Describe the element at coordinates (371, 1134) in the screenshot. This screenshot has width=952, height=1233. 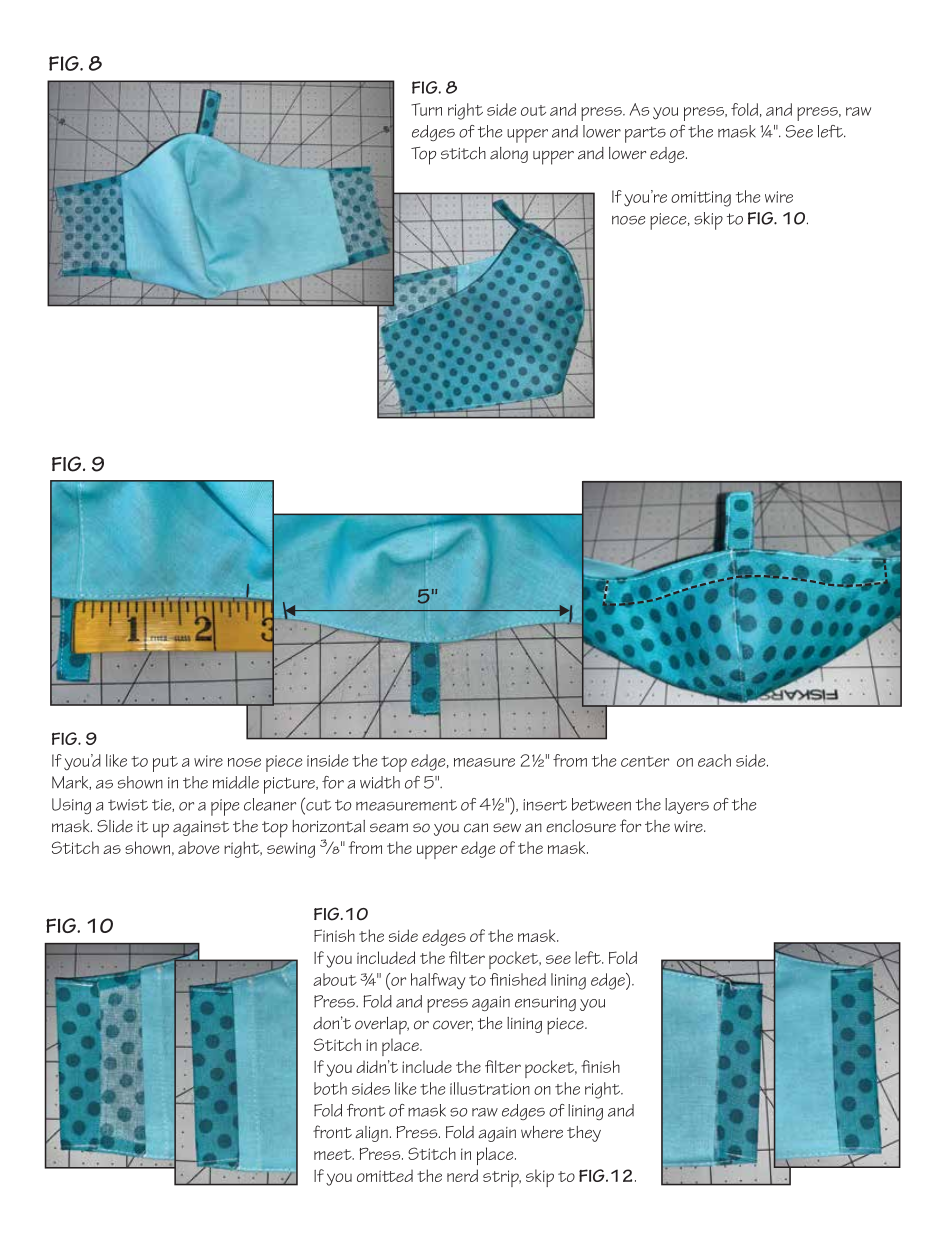
I see `align` at that location.
